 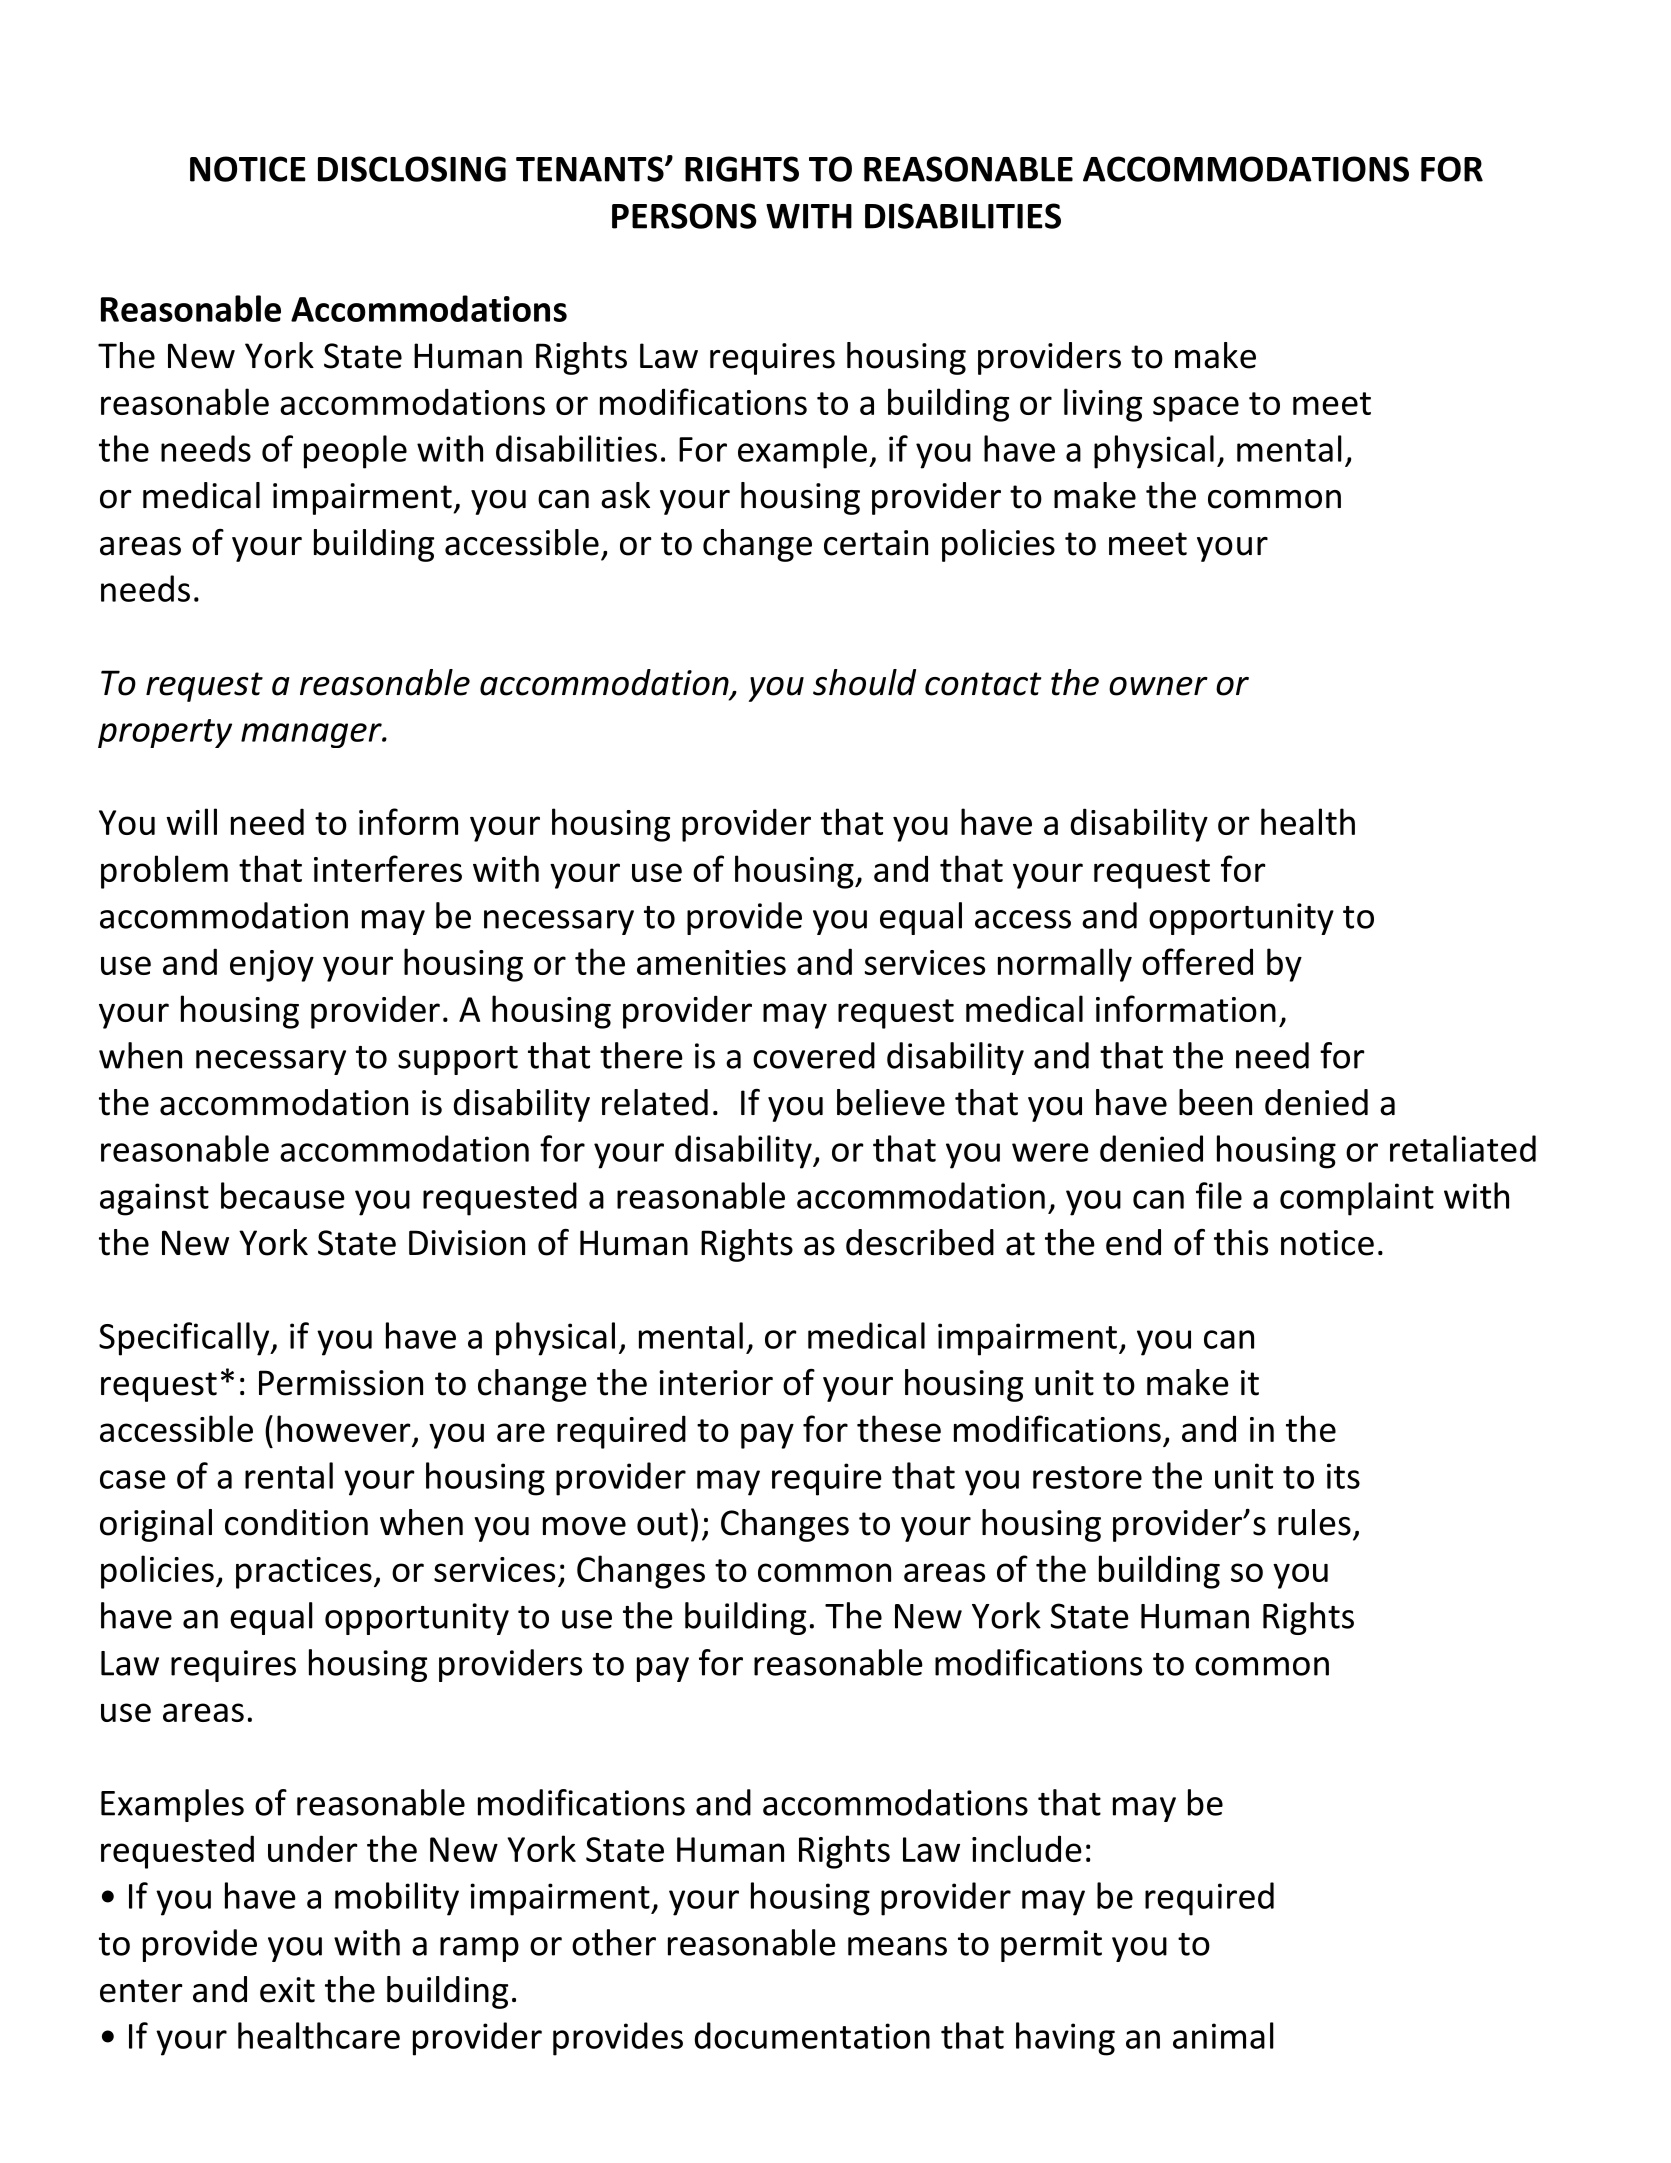 I want to click on space, so click(x=1196, y=409).
